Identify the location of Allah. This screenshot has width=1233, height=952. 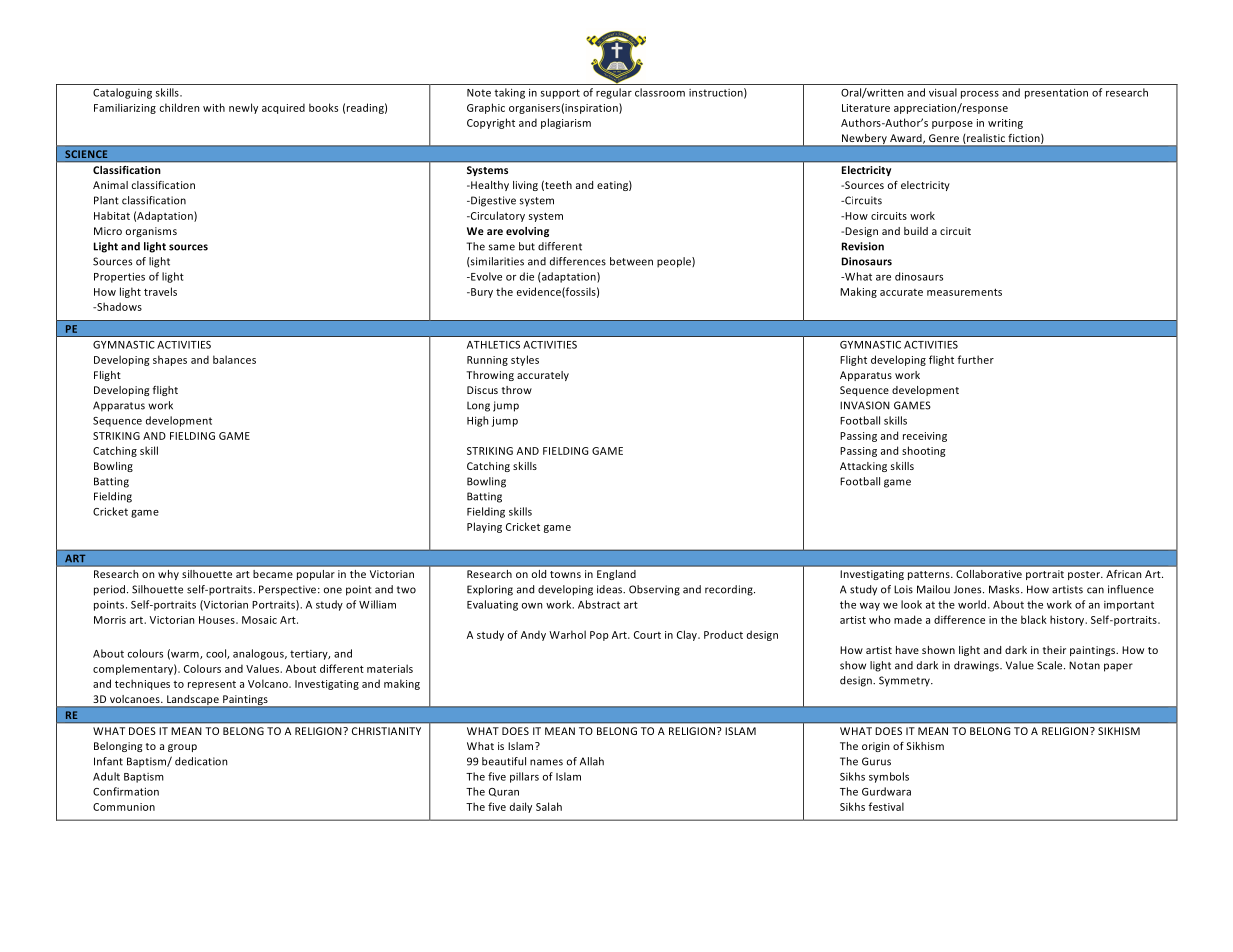
(592, 761).
